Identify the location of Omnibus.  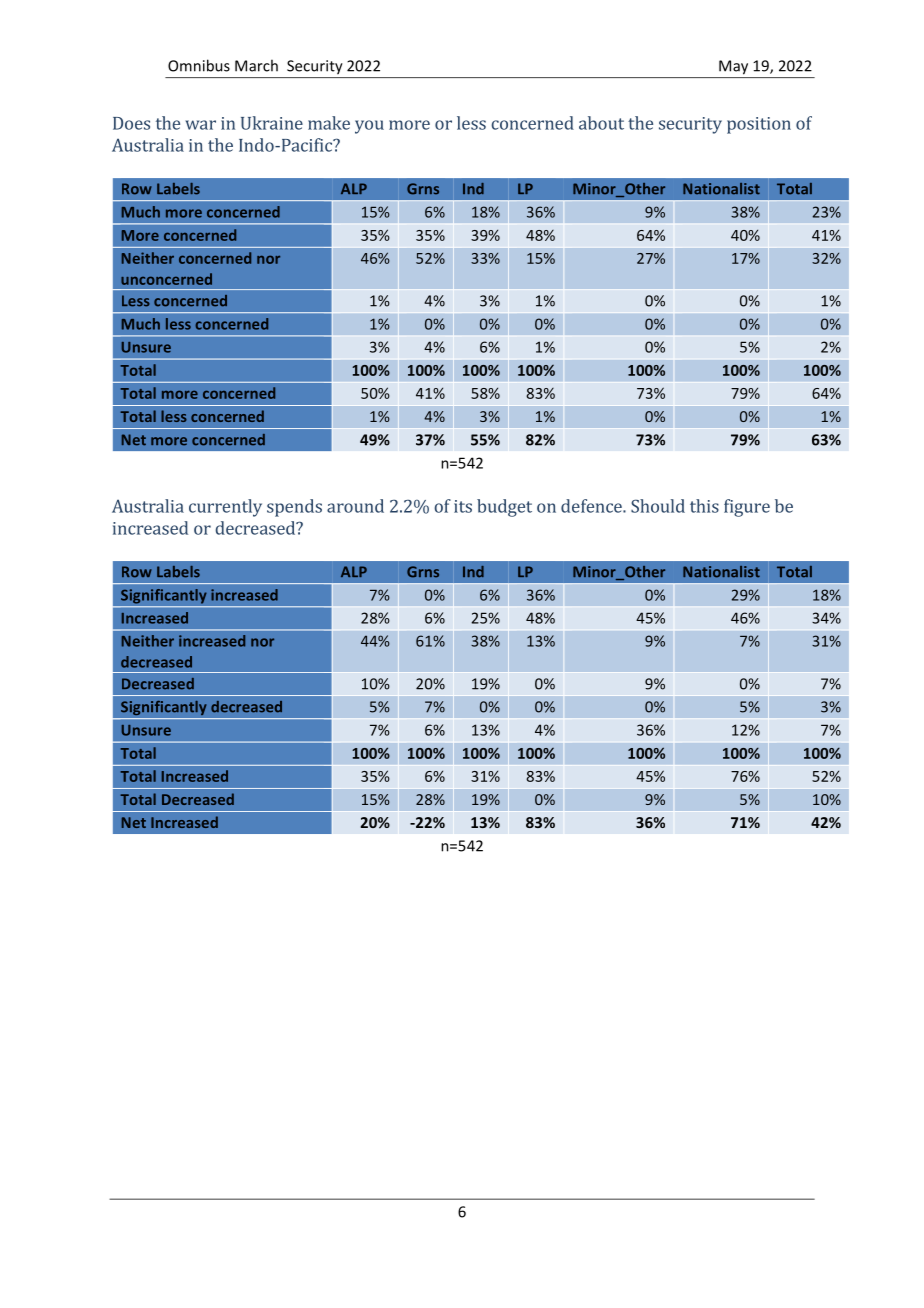
(199, 65).
